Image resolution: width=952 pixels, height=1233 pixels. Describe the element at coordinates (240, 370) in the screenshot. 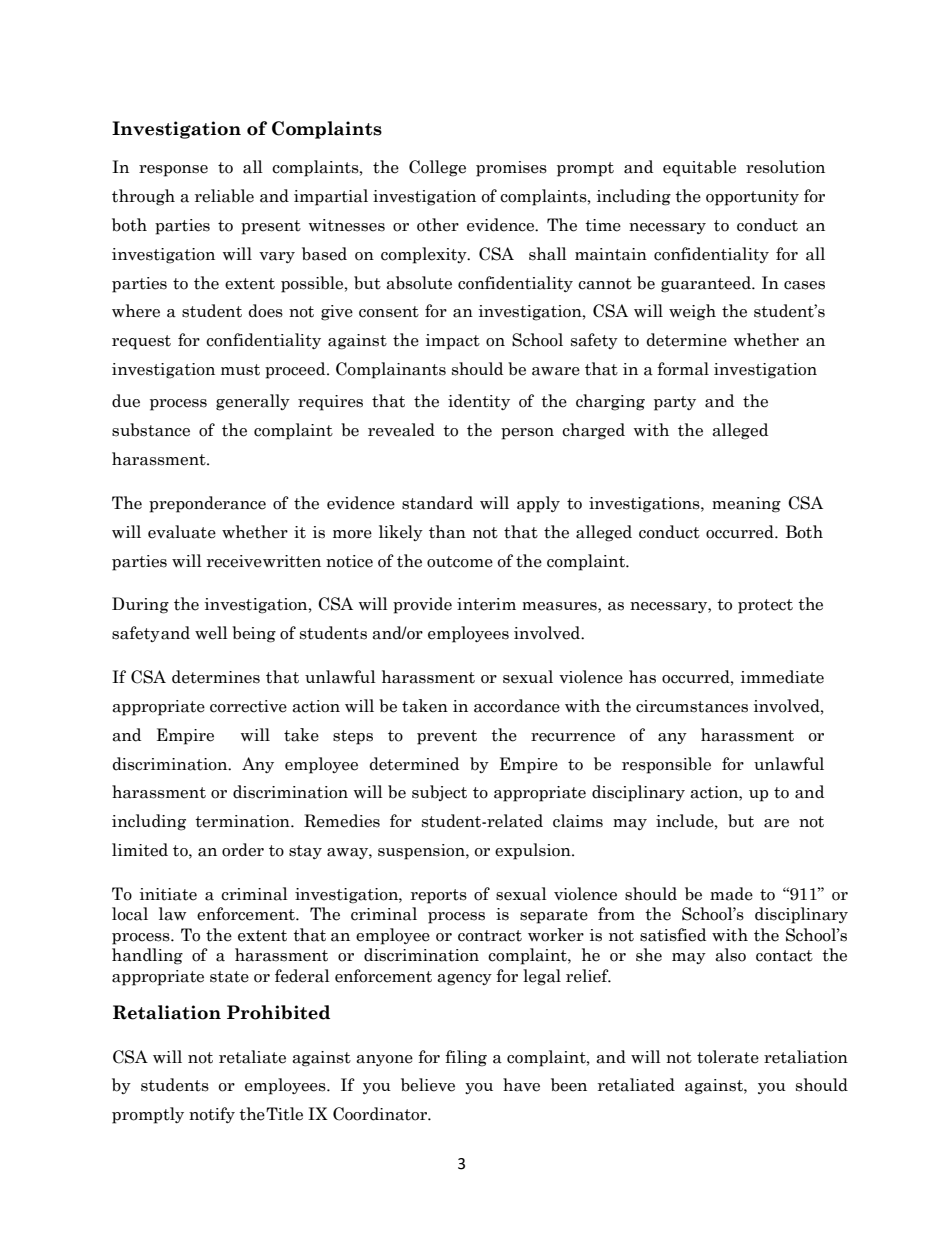

I see `must` at that location.
